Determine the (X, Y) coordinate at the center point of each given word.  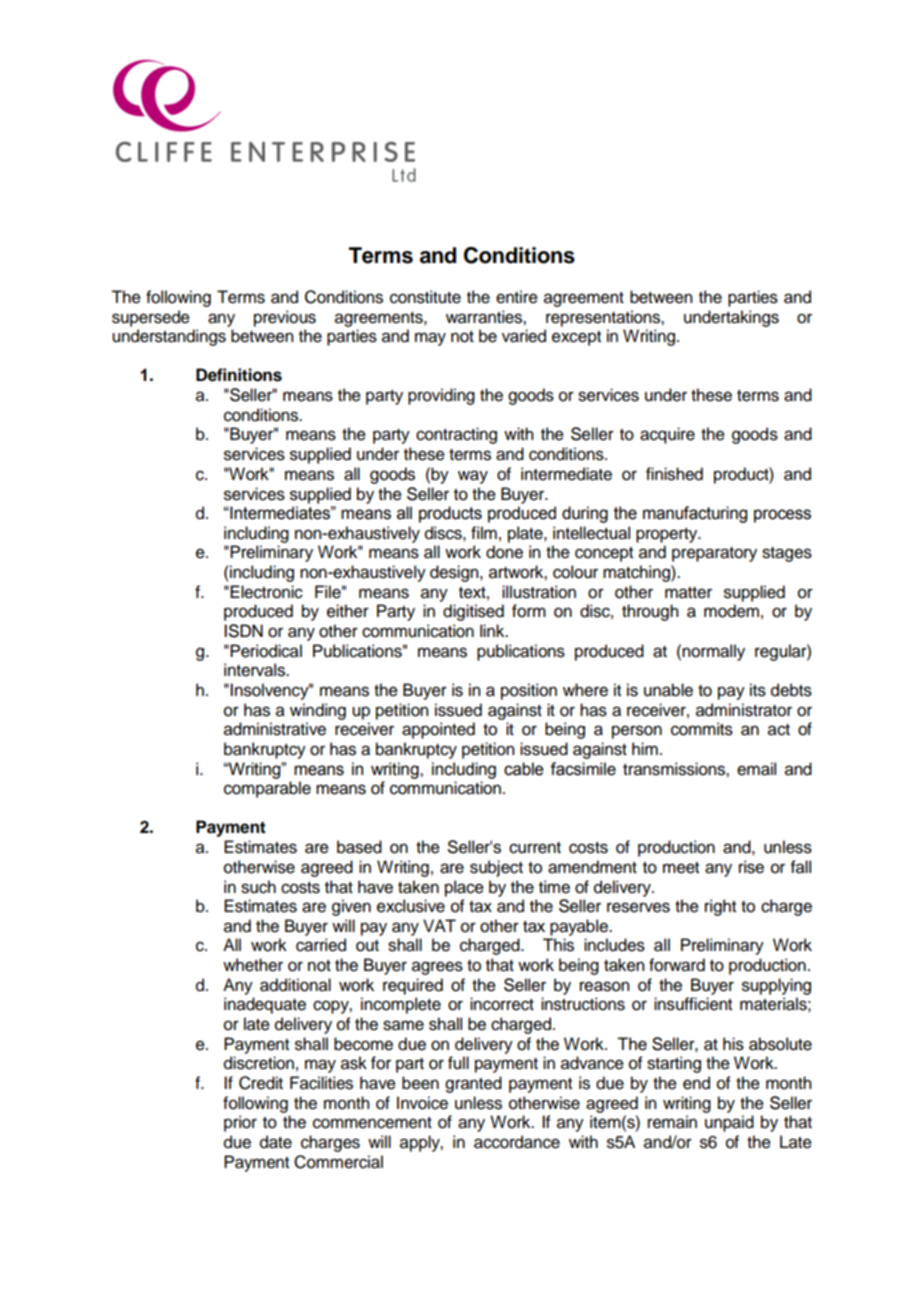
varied (524, 336)
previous (285, 318)
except (576, 338)
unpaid (729, 1123)
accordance (517, 1142)
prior (240, 1123)
